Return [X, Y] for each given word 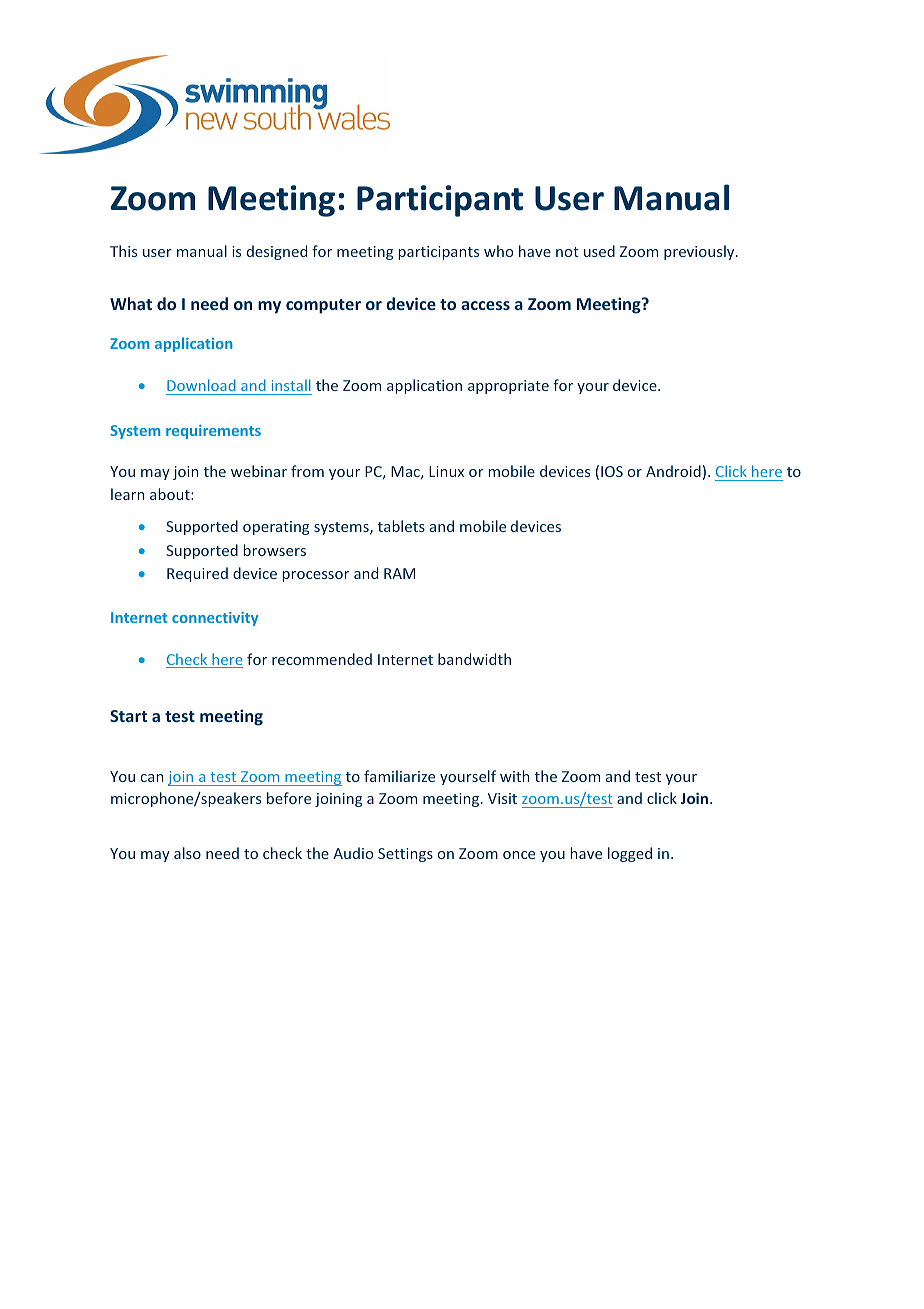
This [123, 251]
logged [630, 854]
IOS [612, 471]
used [599, 251]
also [187, 853]
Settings [405, 855]
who [498, 251]
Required [197, 574]
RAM [399, 573]
